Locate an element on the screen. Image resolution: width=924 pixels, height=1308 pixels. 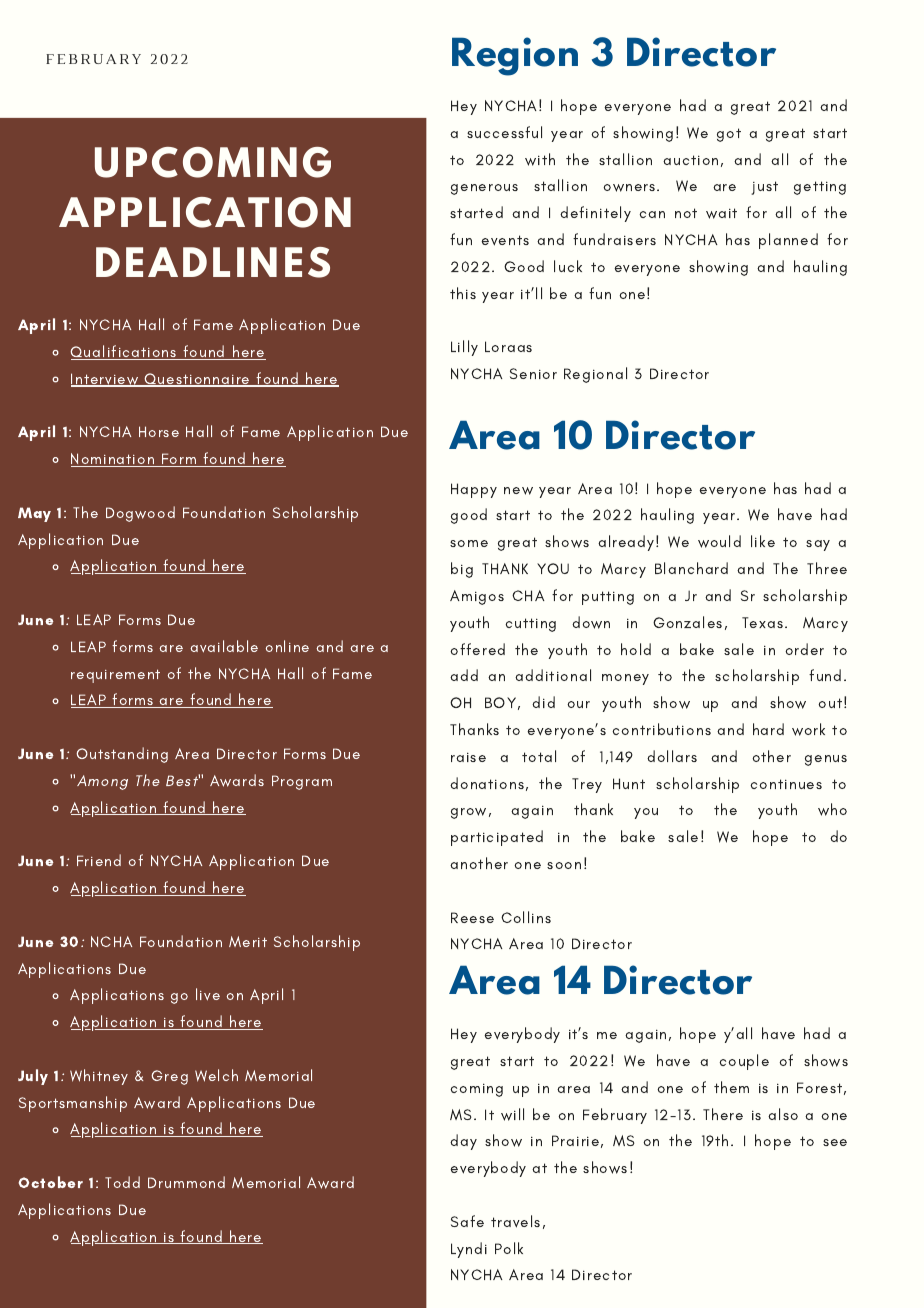
work is located at coordinates (808, 729).
